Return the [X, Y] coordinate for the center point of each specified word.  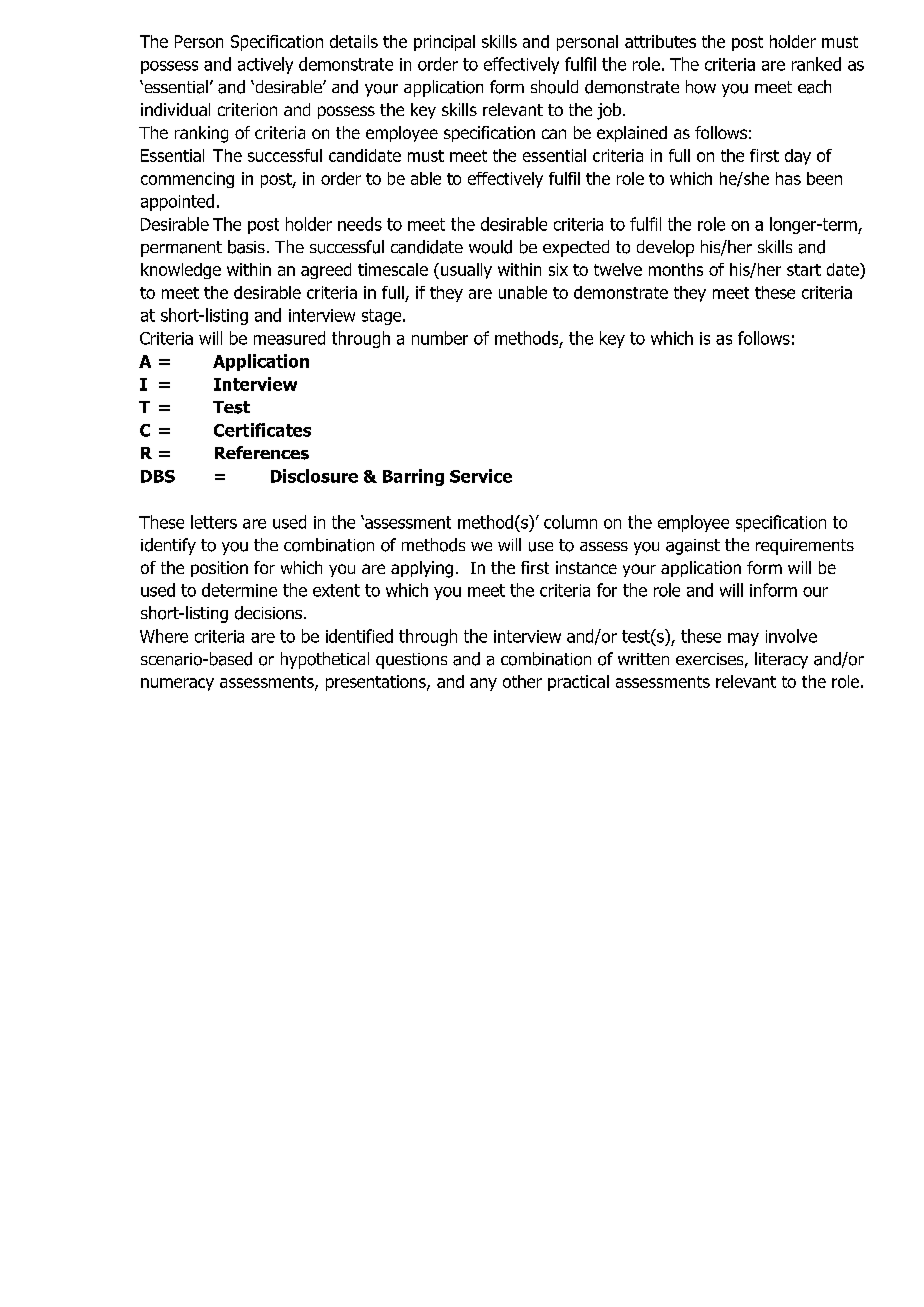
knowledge [181, 271]
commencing [187, 180]
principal [444, 43]
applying [422, 569]
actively [265, 65]
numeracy [177, 684]
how [701, 87]
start [804, 270]
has [788, 178]
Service [481, 476]
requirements [805, 547]
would [490, 247]
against [693, 547]
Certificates [262, 430]
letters [214, 522]
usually [466, 271]
